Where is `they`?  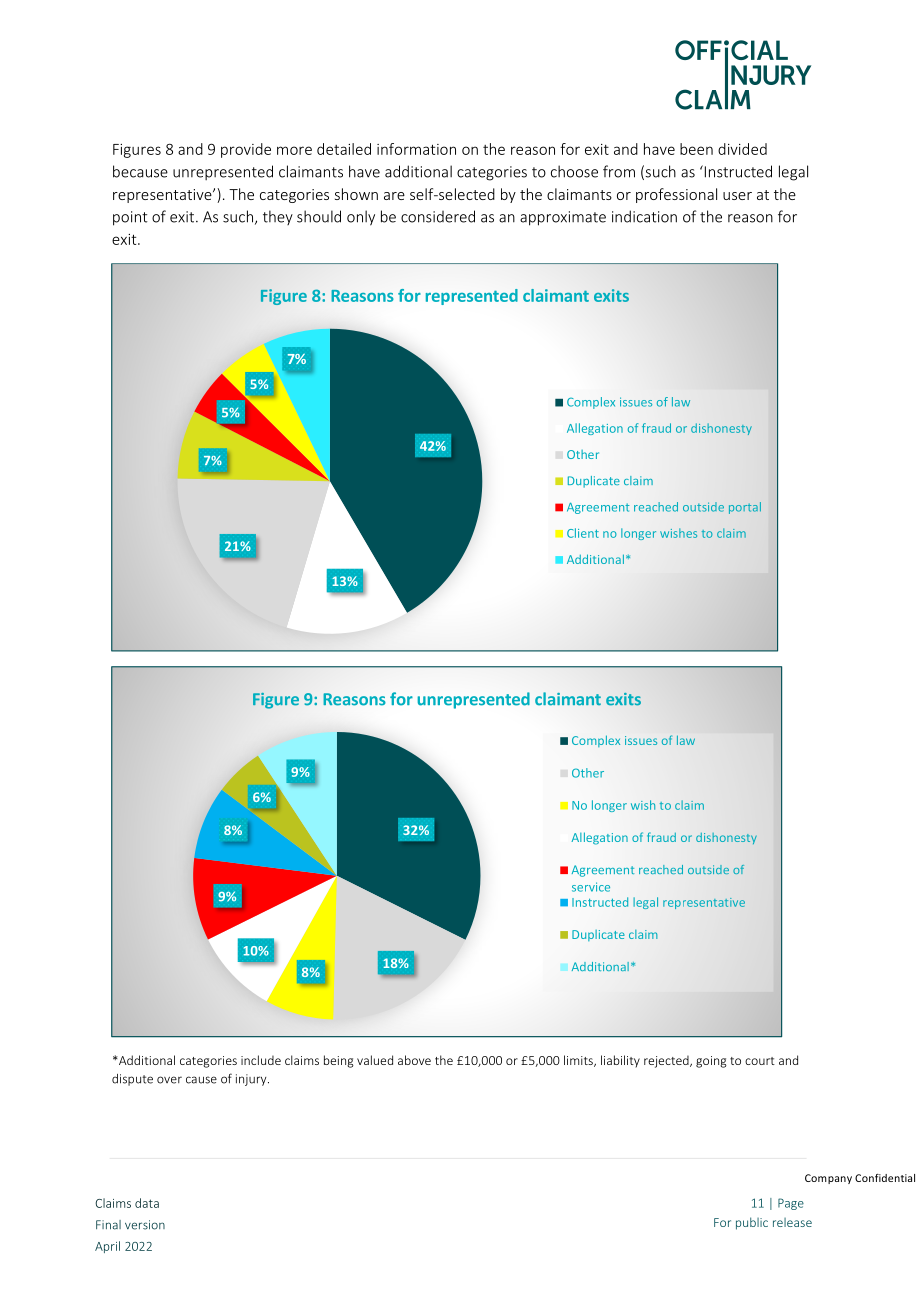 they is located at coordinates (278, 217).
